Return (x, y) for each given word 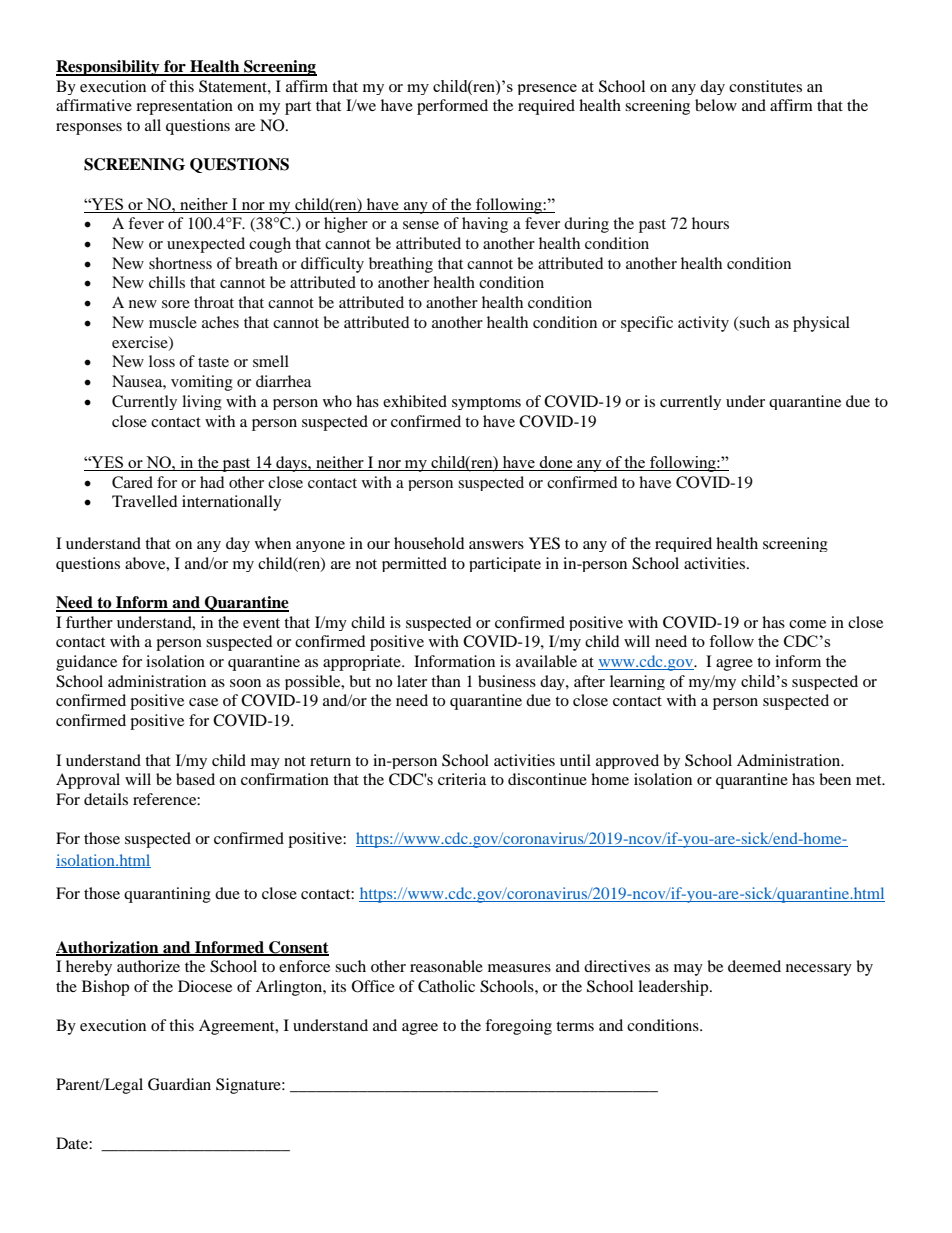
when (273, 543)
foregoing (518, 1027)
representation (184, 107)
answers (496, 545)
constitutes (765, 86)
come (807, 624)
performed (452, 107)
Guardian (179, 1084)
